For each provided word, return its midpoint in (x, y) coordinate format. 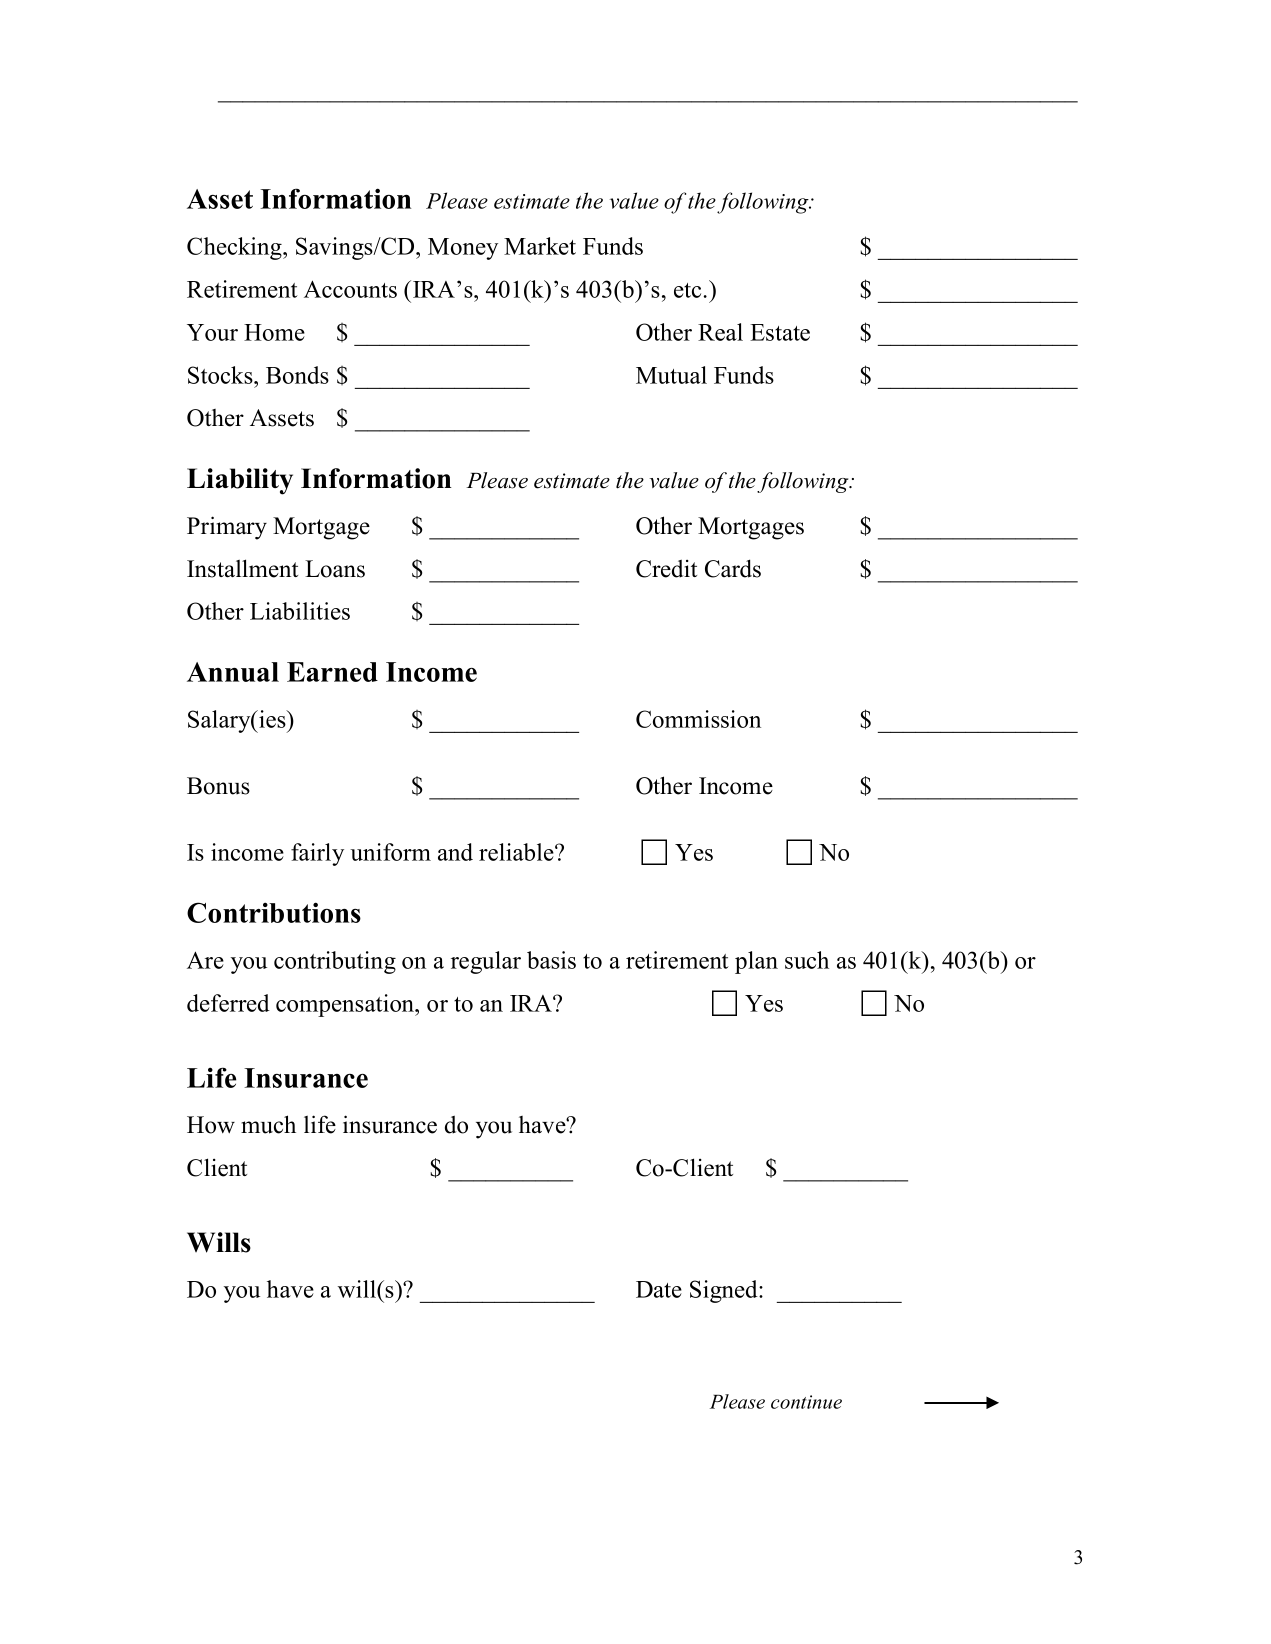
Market (540, 246)
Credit (666, 568)
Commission (698, 719)
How (211, 1125)
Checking (235, 248)
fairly (317, 854)
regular (486, 962)
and (455, 852)
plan (756, 962)
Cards (733, 568)
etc (687, 290)
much (268, 1124)
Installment (242, 568)
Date (659, 1289)
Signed (725, 1291)
